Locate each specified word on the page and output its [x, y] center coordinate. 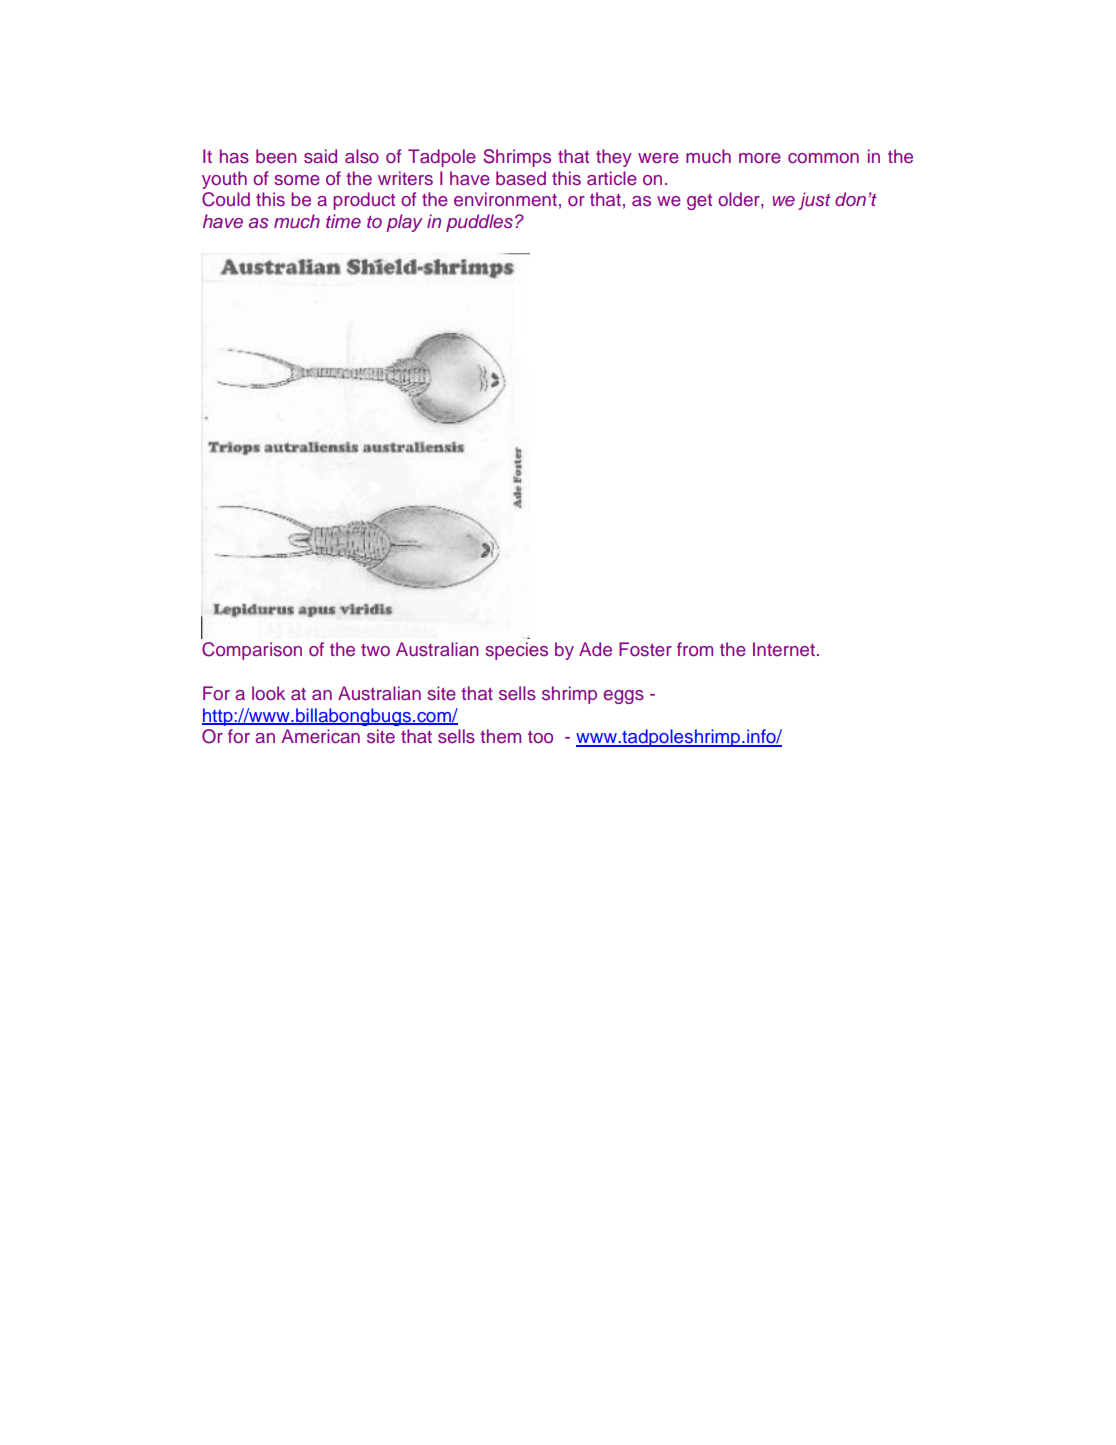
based [521, 178]
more [760, 158]
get [699, 202]
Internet [784, 649]
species [516, 651]
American [321, 736]
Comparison [252, 651]
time [343, 221]
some [297, 180]
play [404, 223]
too [540, 737]
